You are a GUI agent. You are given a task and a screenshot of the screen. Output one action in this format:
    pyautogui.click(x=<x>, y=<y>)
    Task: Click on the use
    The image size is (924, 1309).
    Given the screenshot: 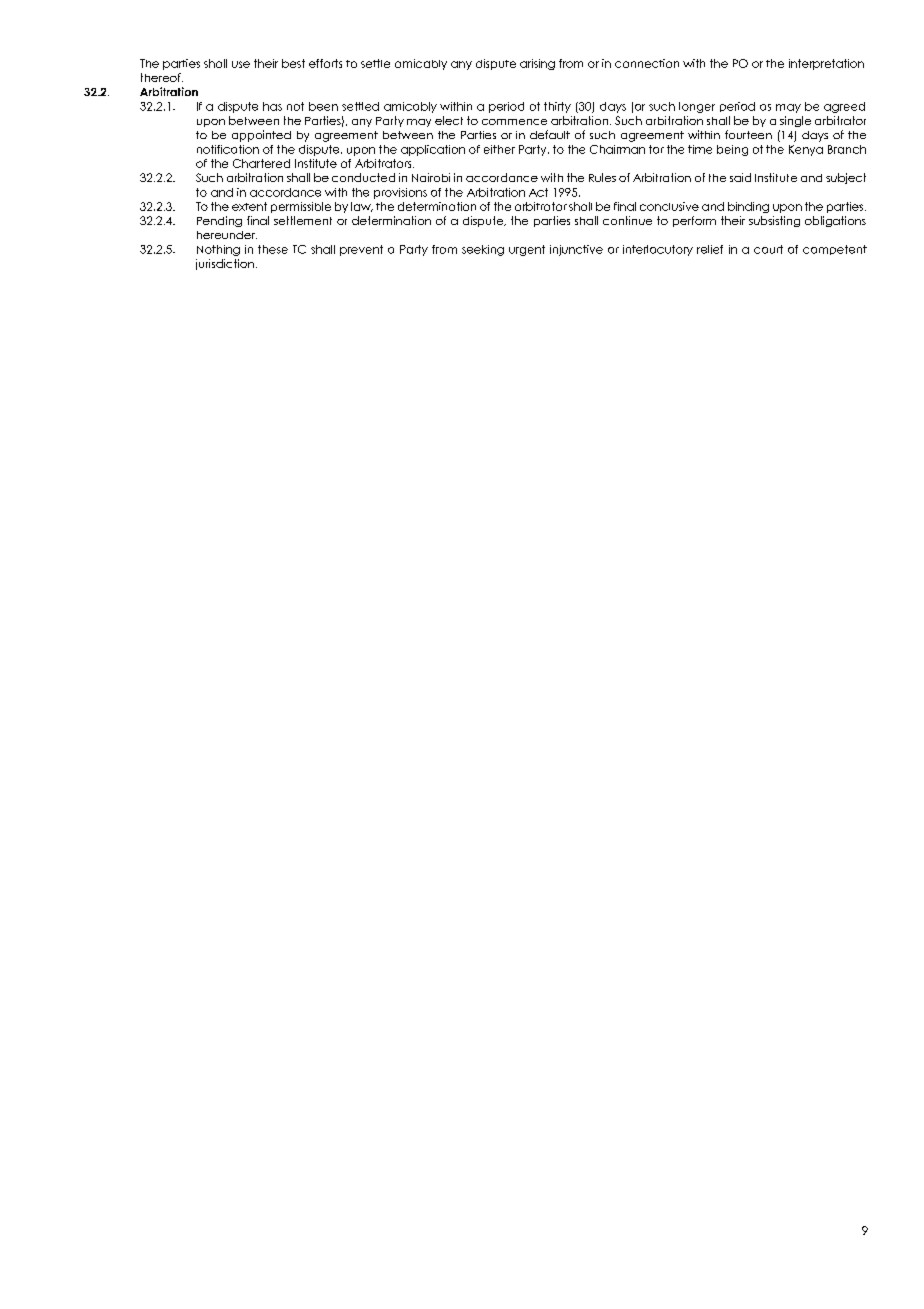 What is the action you would take?
    pyautogui.click(x=241, y=64)
